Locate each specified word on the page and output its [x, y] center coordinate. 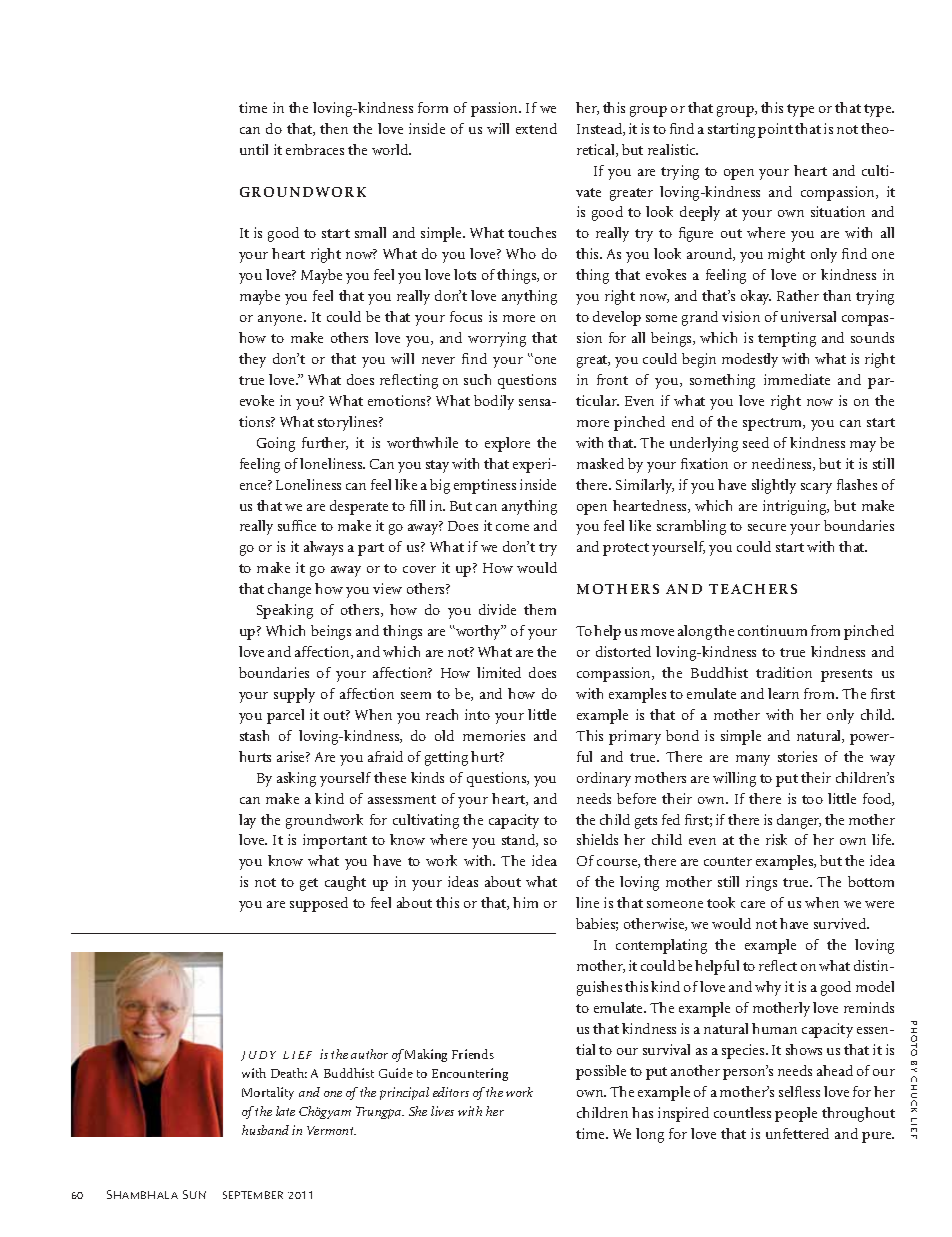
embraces [315, 149]
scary [816, 488]
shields [597, 839]
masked [600, 463]
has [642, 1112]
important [335, 841]
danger [799, 821]
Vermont [331, 1130]
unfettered [797, 1133]
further [325, 443]
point [775, 130]
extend [536, 128]
